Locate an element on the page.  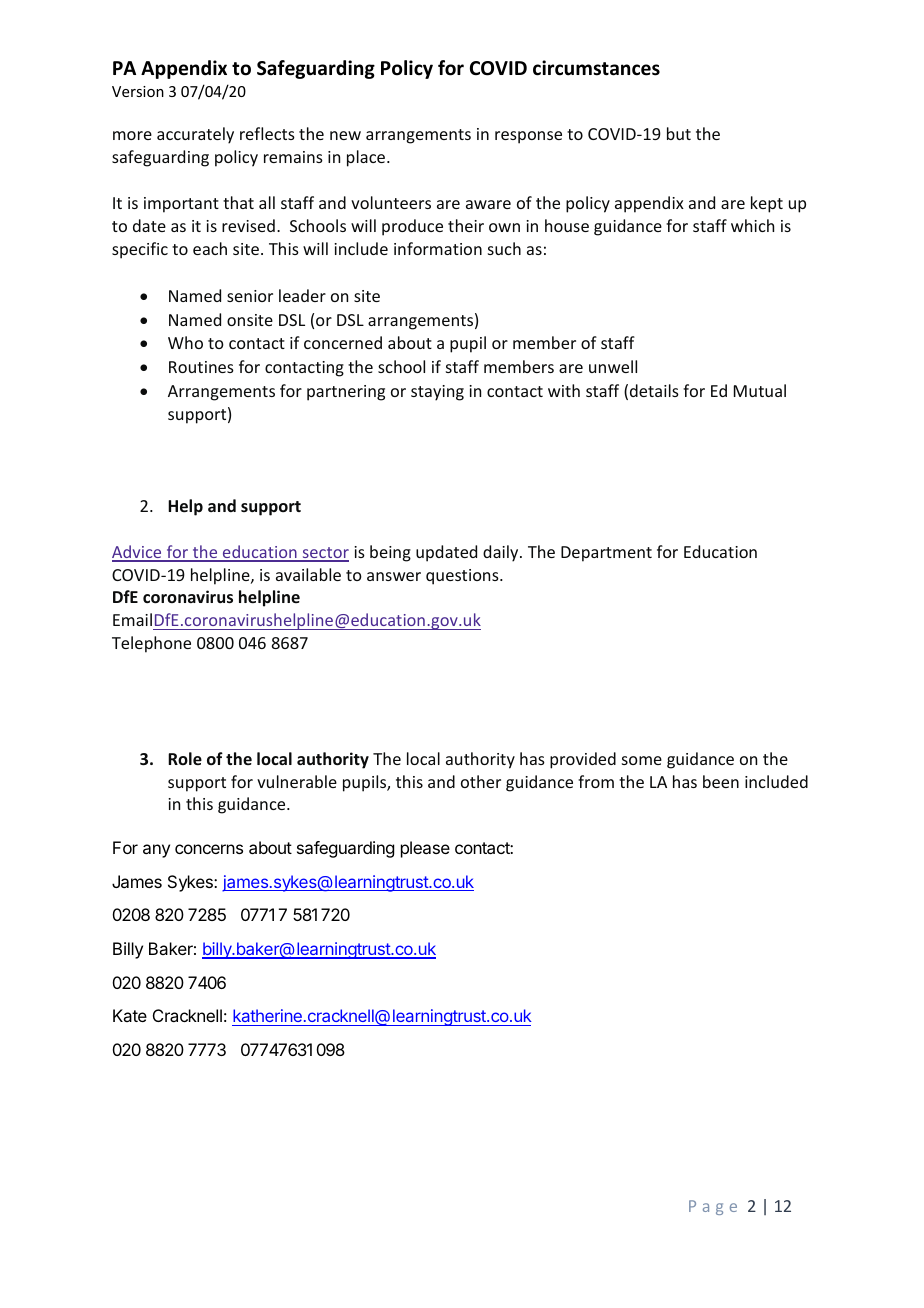
information is located at coordinates (438, 248).
